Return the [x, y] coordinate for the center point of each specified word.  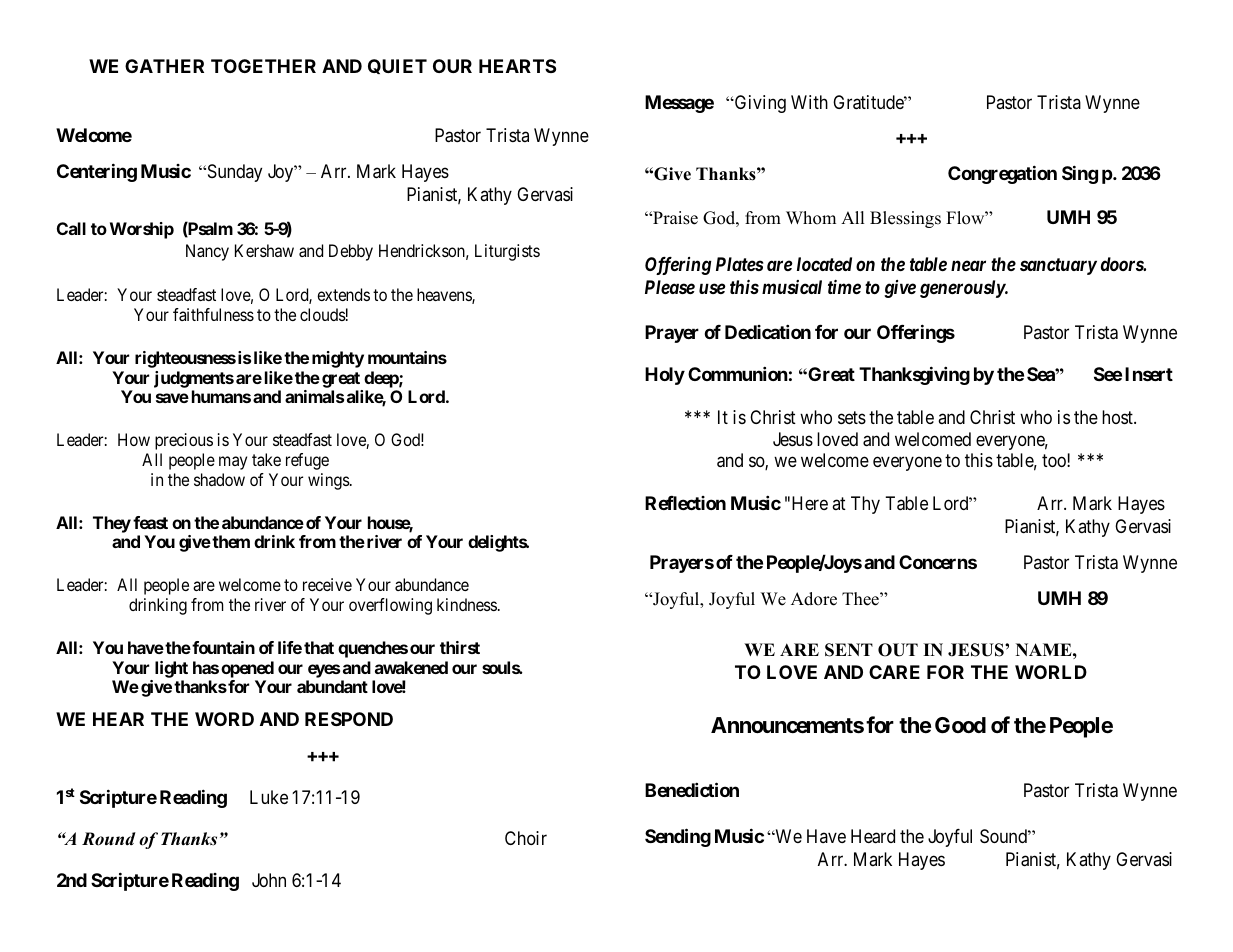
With [809, 102]
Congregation [1002, 174]
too [1055, 461]
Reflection [685, 503]
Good [960, 725]
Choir [526, 838]
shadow [219, 479]
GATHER [164, 66]
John [269, 880]
